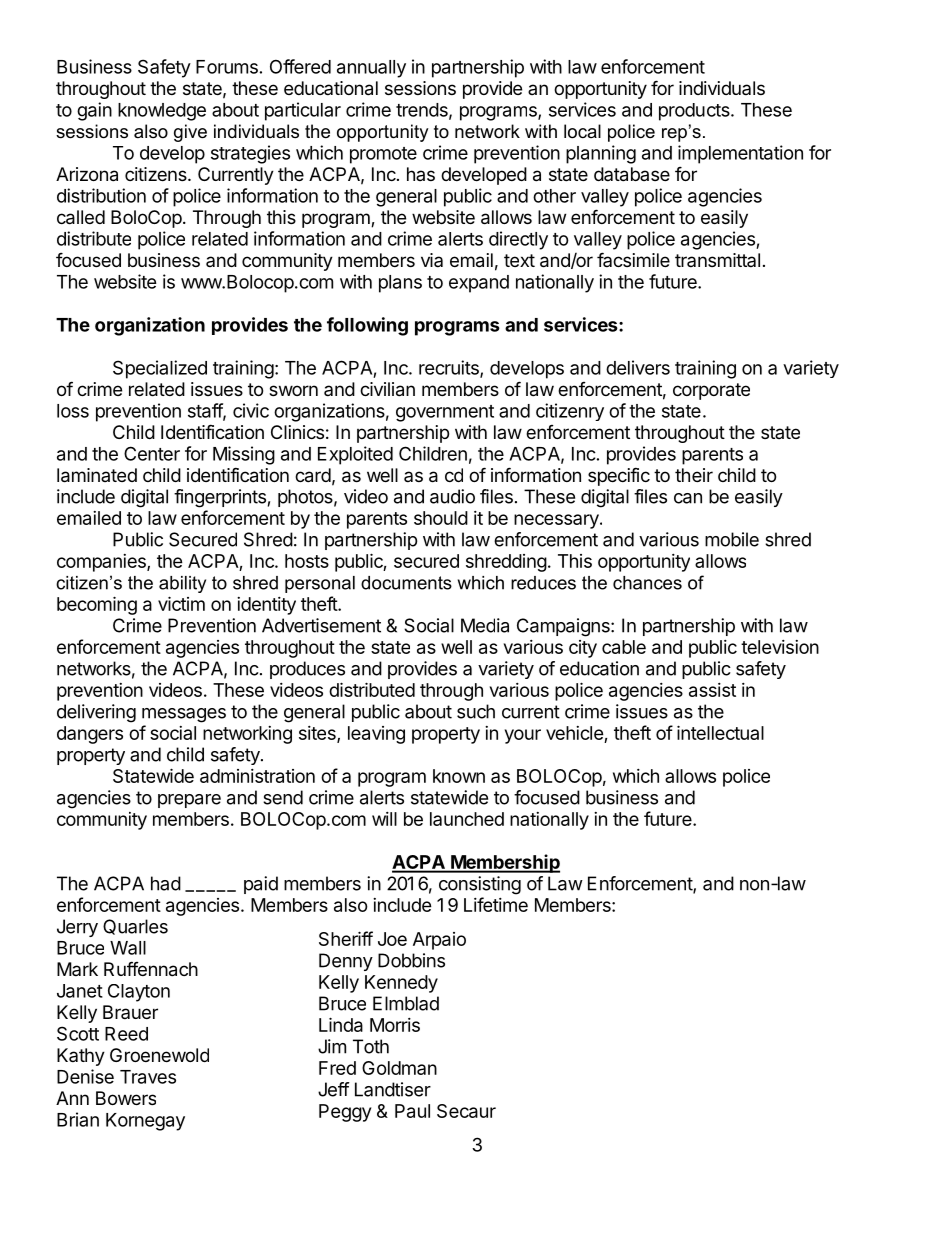  What do you see at coordinates (162, 112) in the image?
I see `knowledge` at bounding box center [162, 112].
